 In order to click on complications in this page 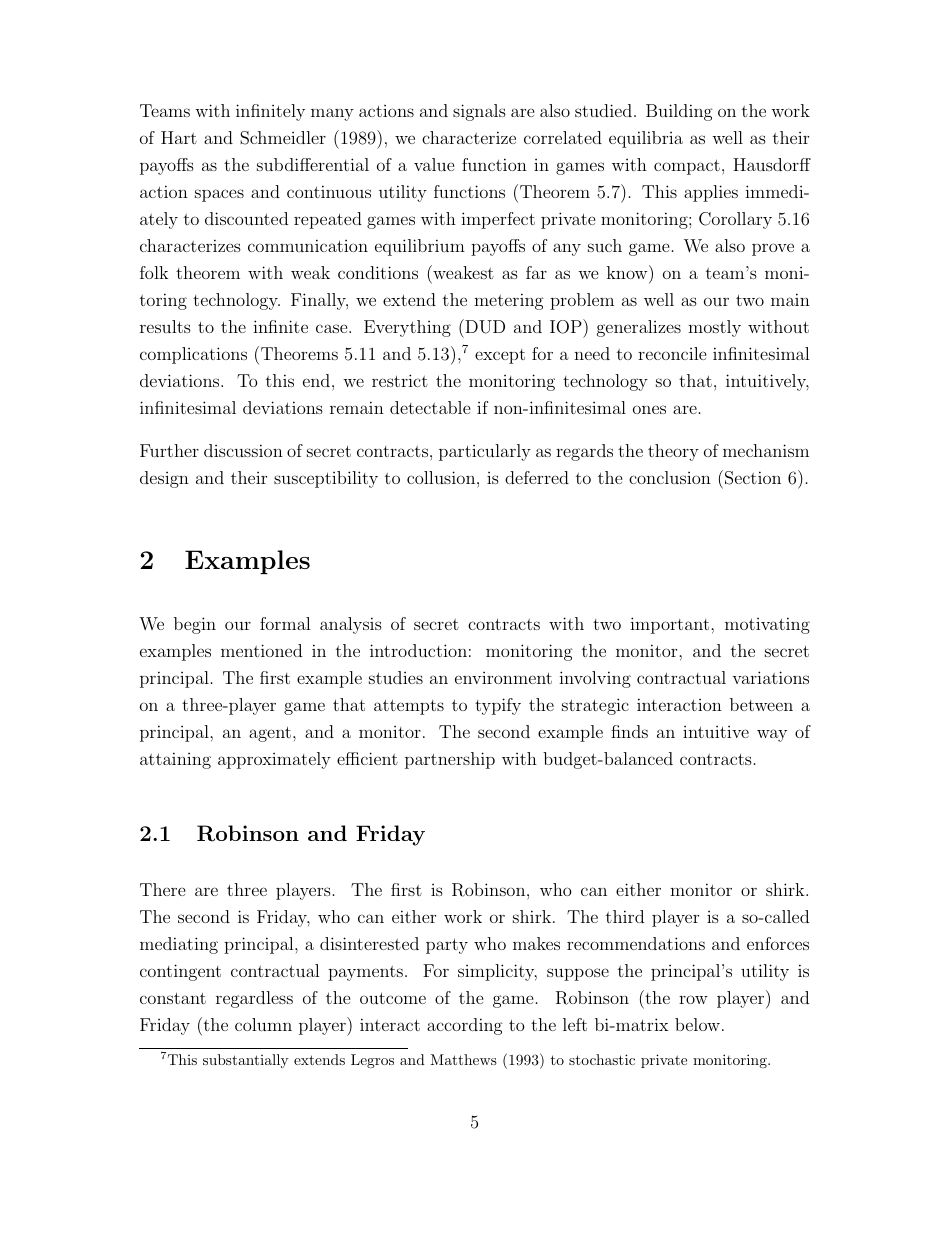, I will do `click(193, 355)`.
